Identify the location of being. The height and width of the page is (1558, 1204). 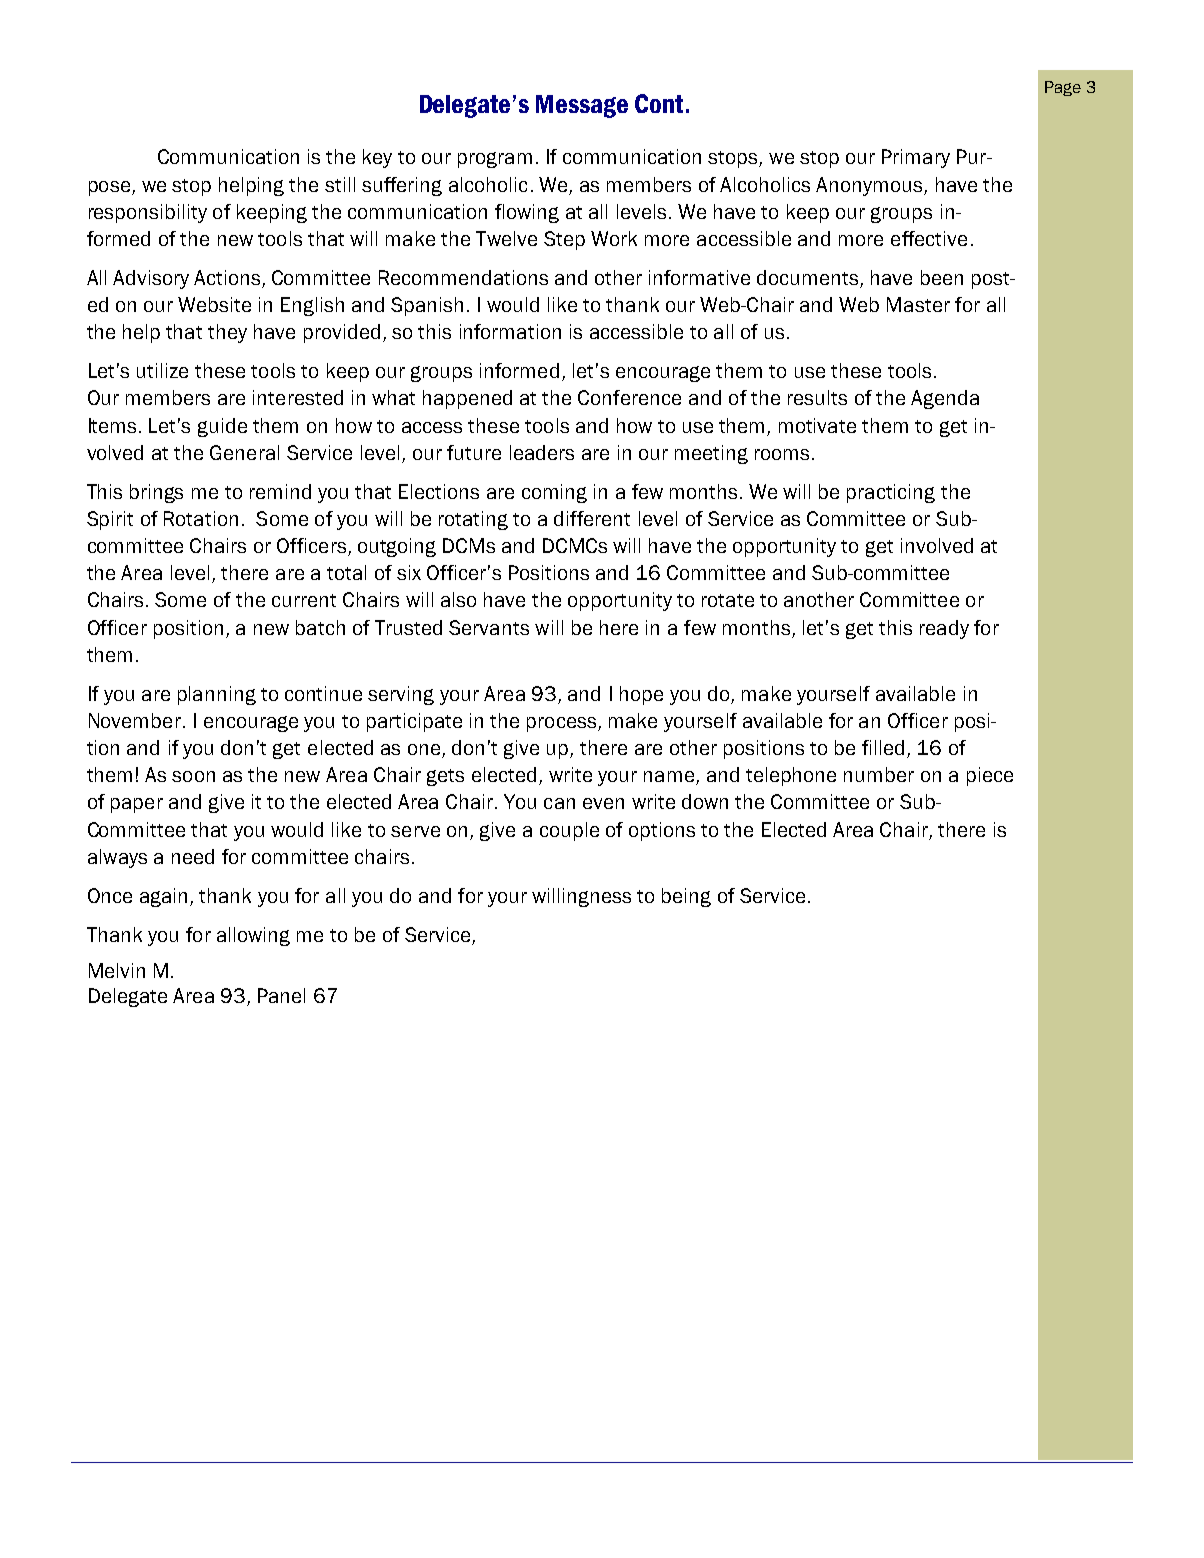
(686, 897).
